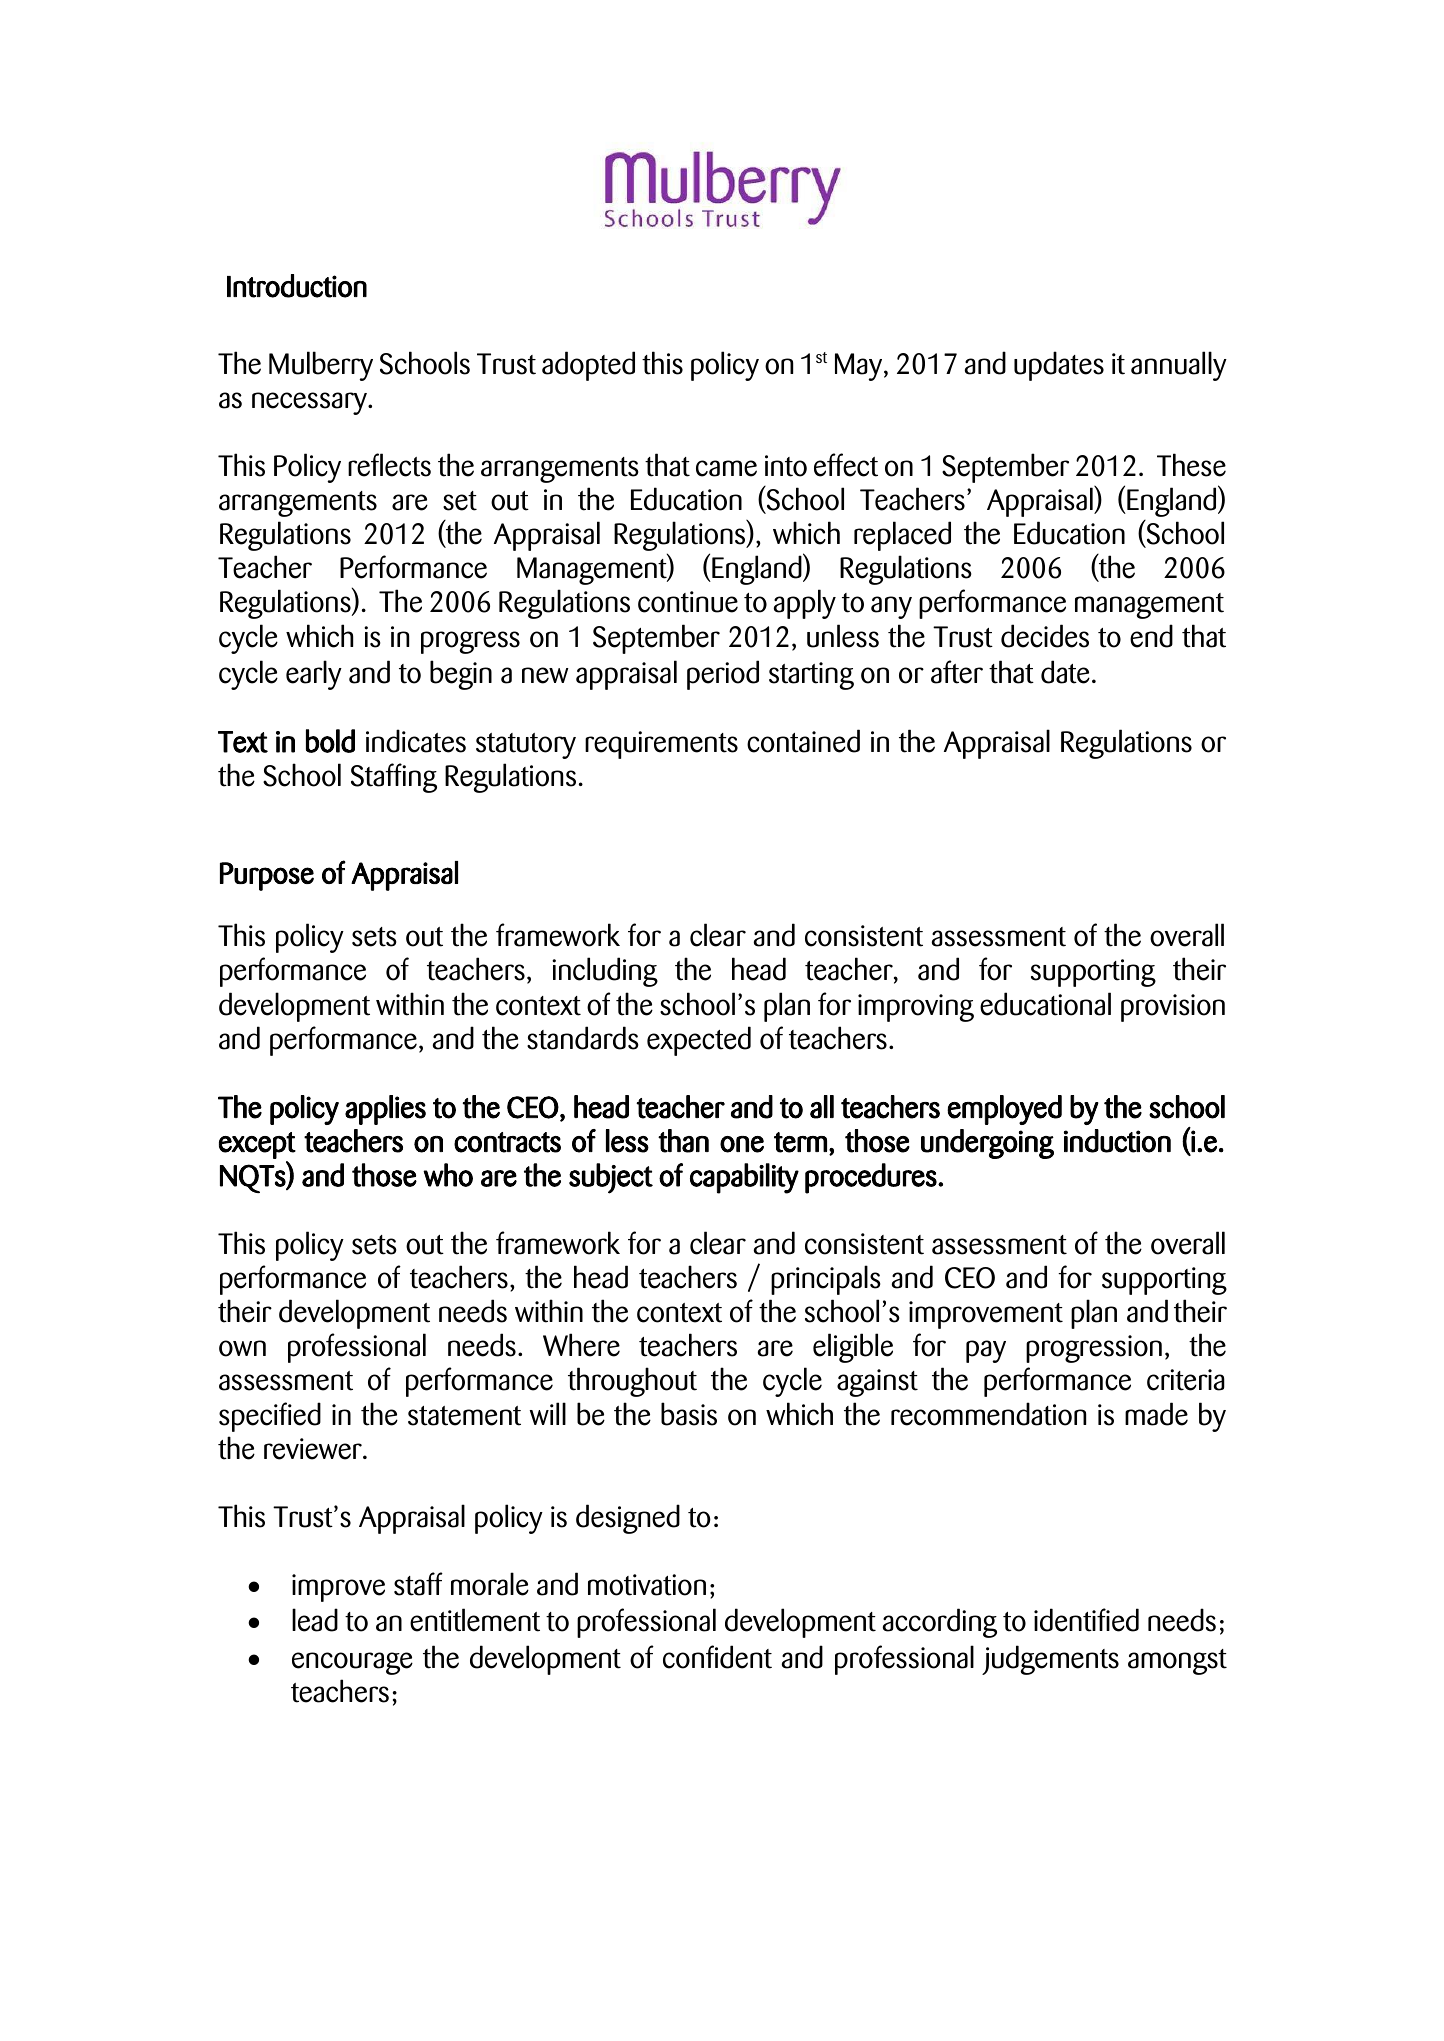 Image resolution: width=1444 pixels, height=2041 pixels. I want to click on lead, so click(315, 1620).
